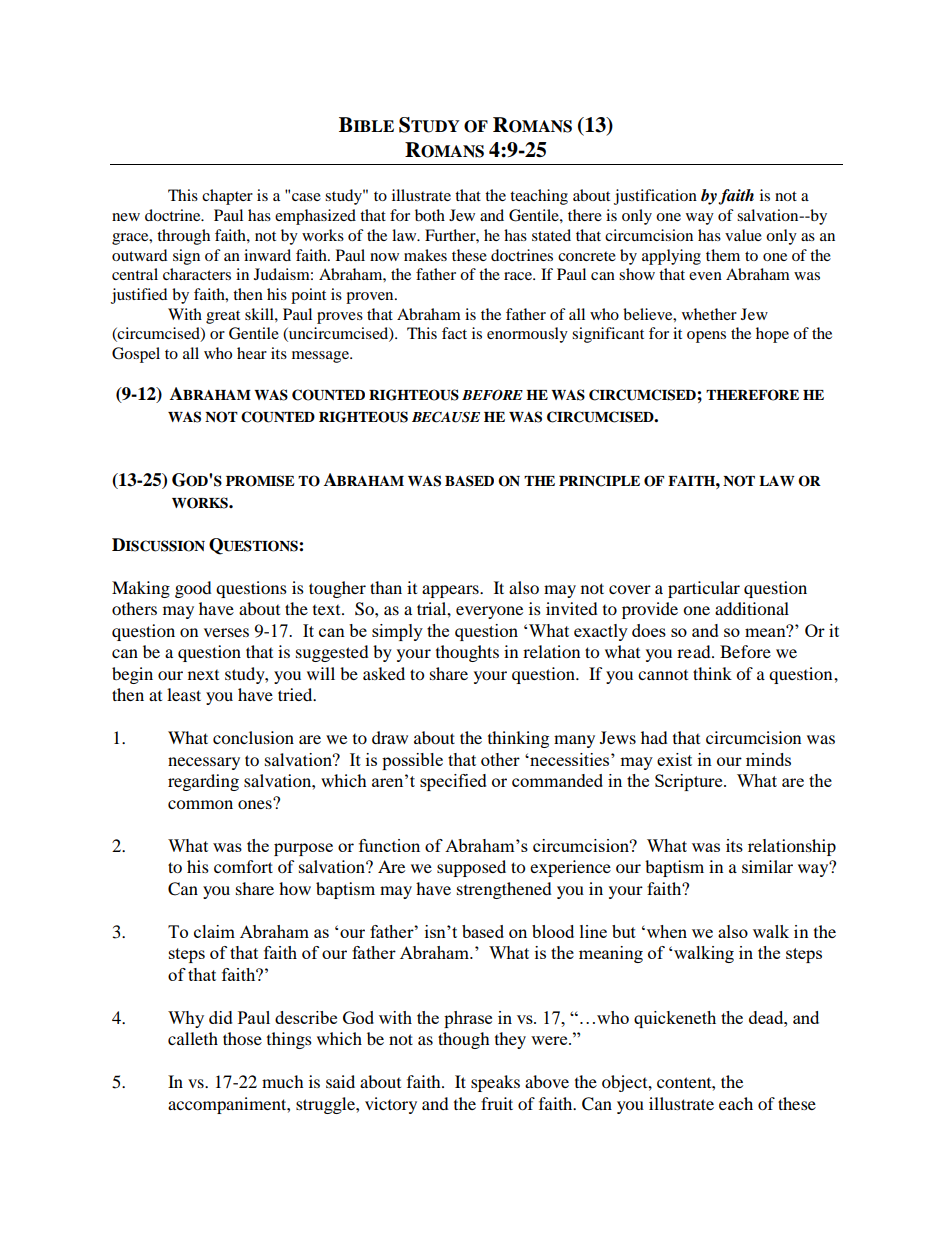 This screenshot has height=1233, width=952. I want to click on supposed, so click(471, 868).
